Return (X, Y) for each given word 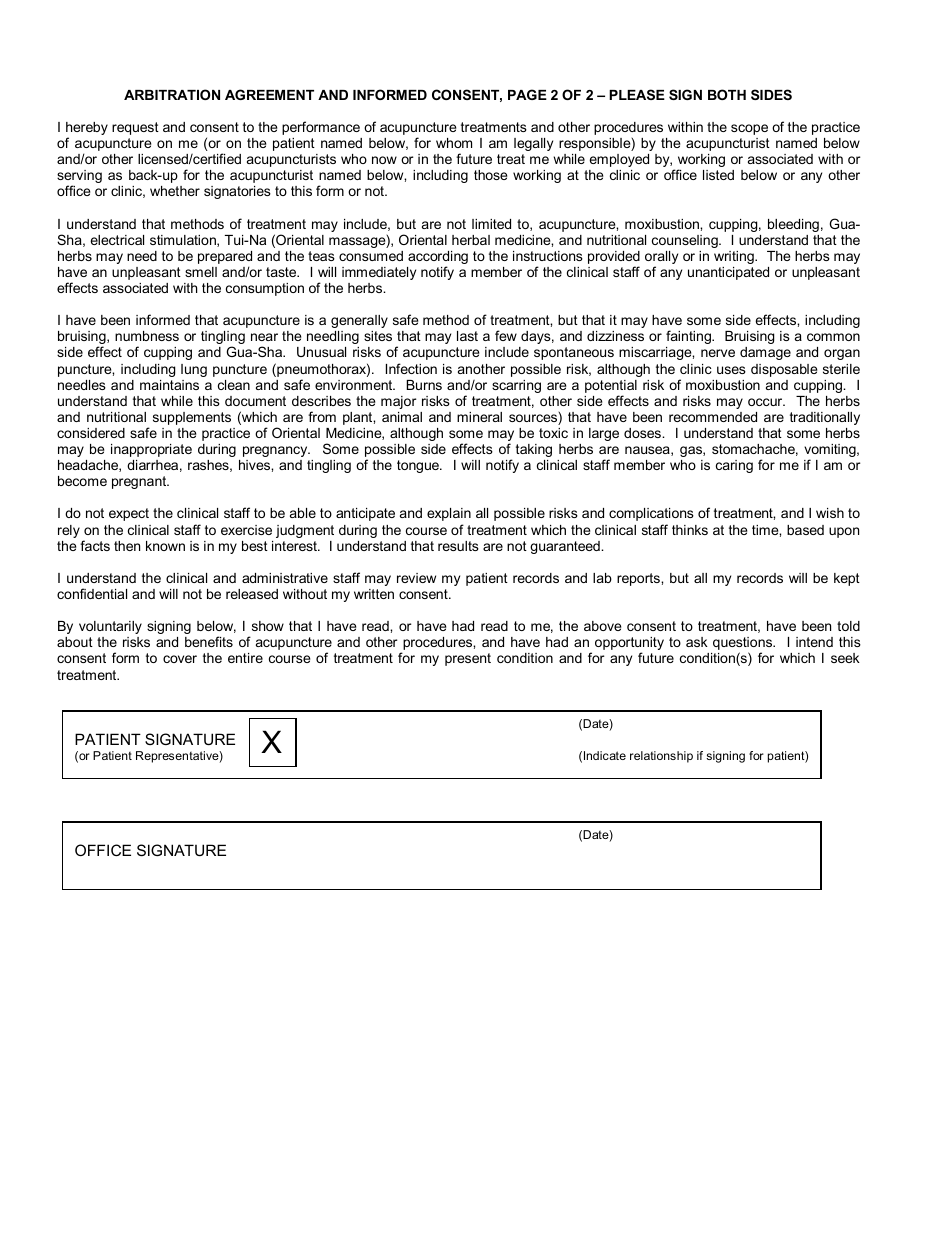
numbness (147, 336)
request (135, 128)
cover (180, 659)
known (165, 546)
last (467, 336)
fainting (689, 337)
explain (449, 514)
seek (845, 658)
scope (749, 129)
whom (454, 143)
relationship (661, 757)
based (805, 530)
